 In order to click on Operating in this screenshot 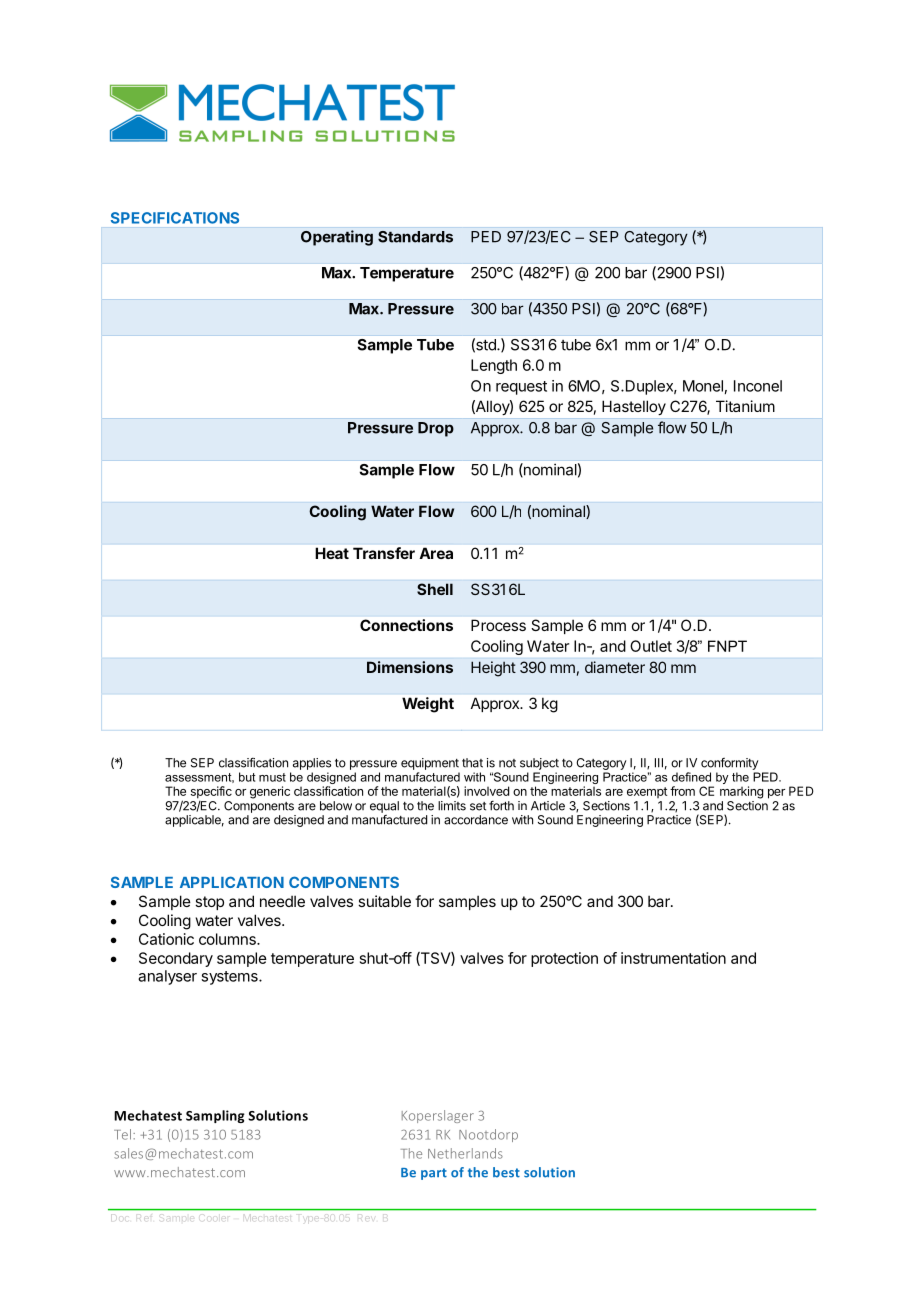, I will do `click(337, 238)`.
